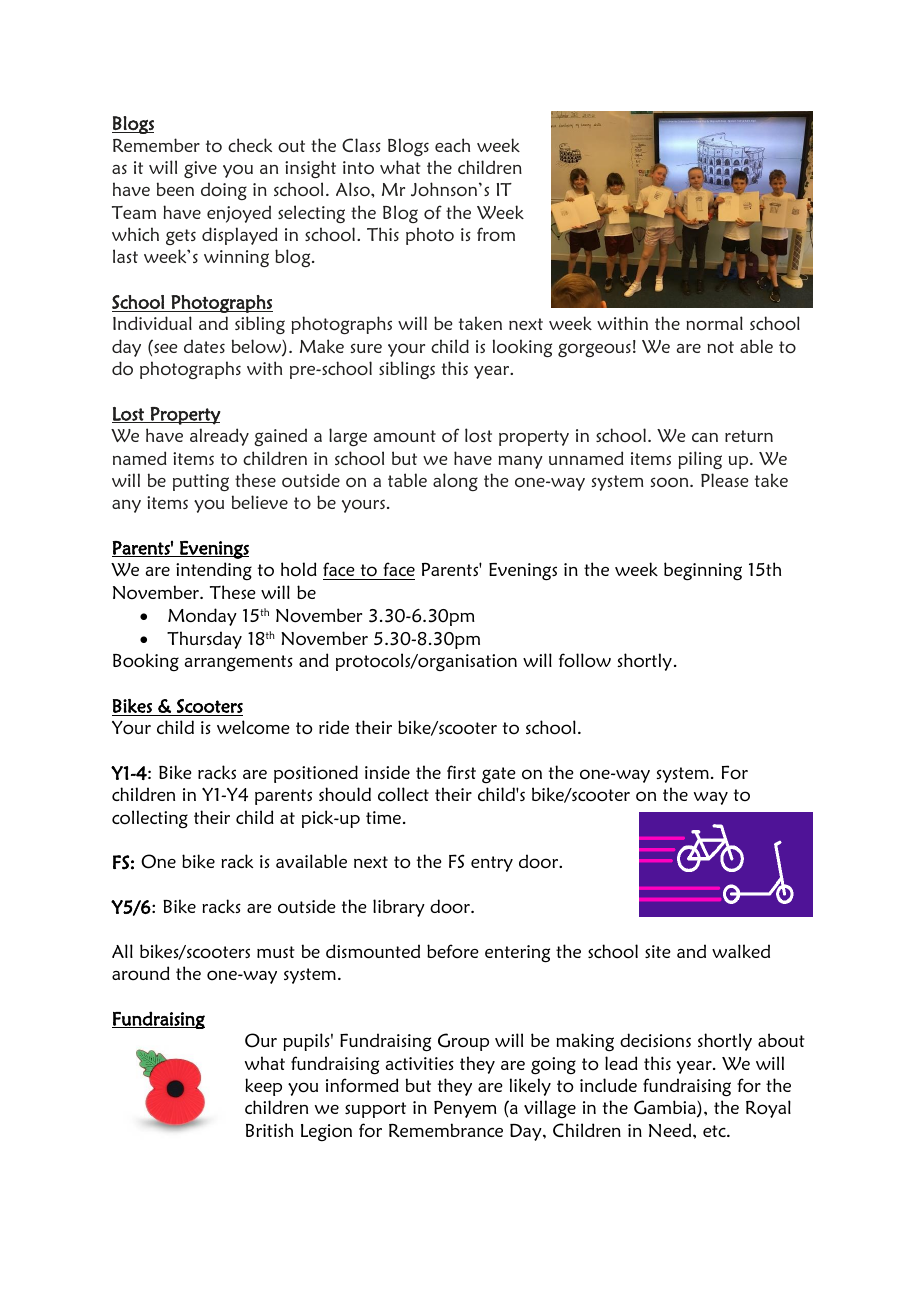 This document has height=1308, width=924. I want to click on keep, so click(263, 1087).
